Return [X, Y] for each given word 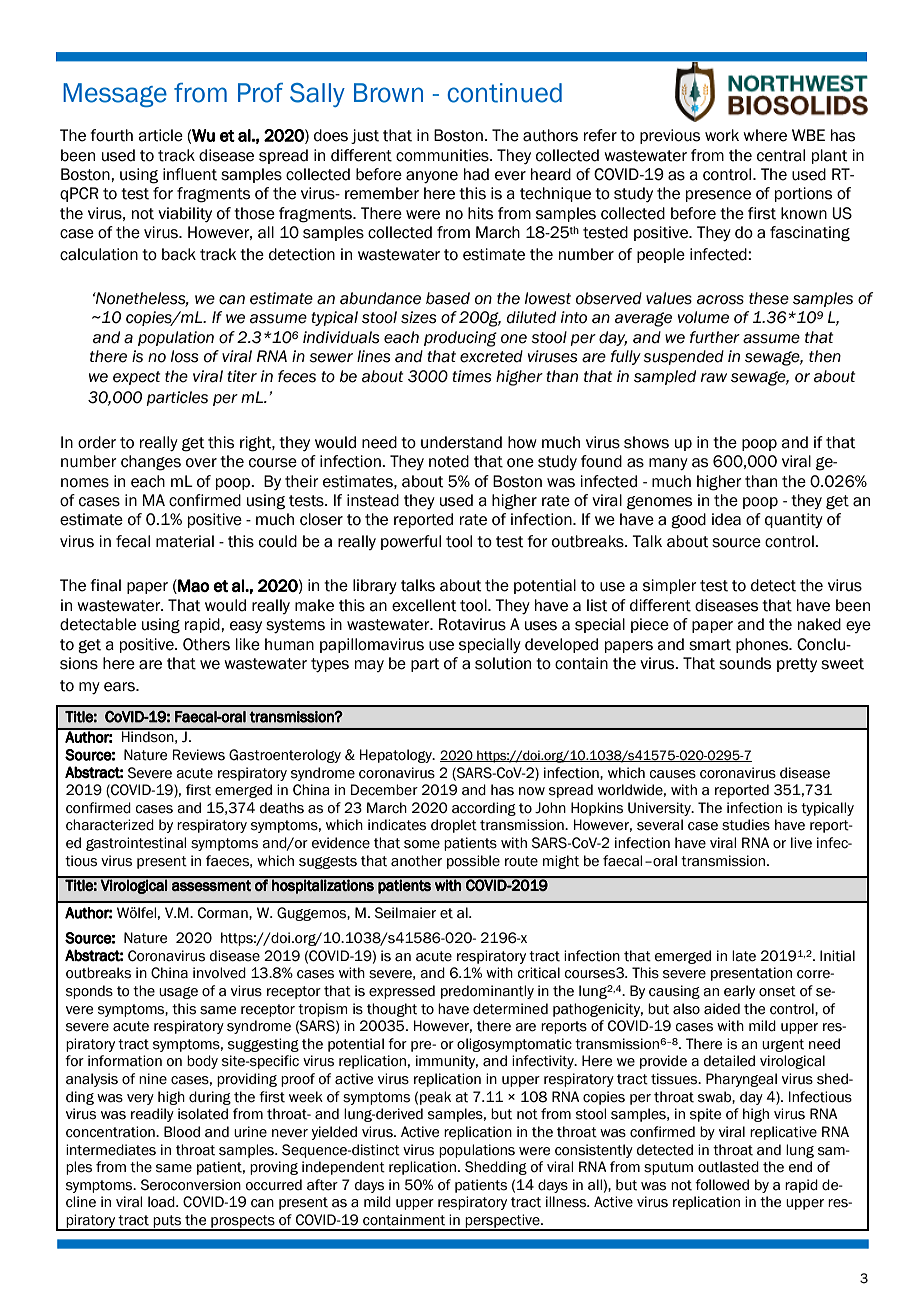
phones [763, 645]
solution [503, 663]
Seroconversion [191, 1185]
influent [190, 174]
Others [206, 644]
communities [443, 155]
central [781, 155]
